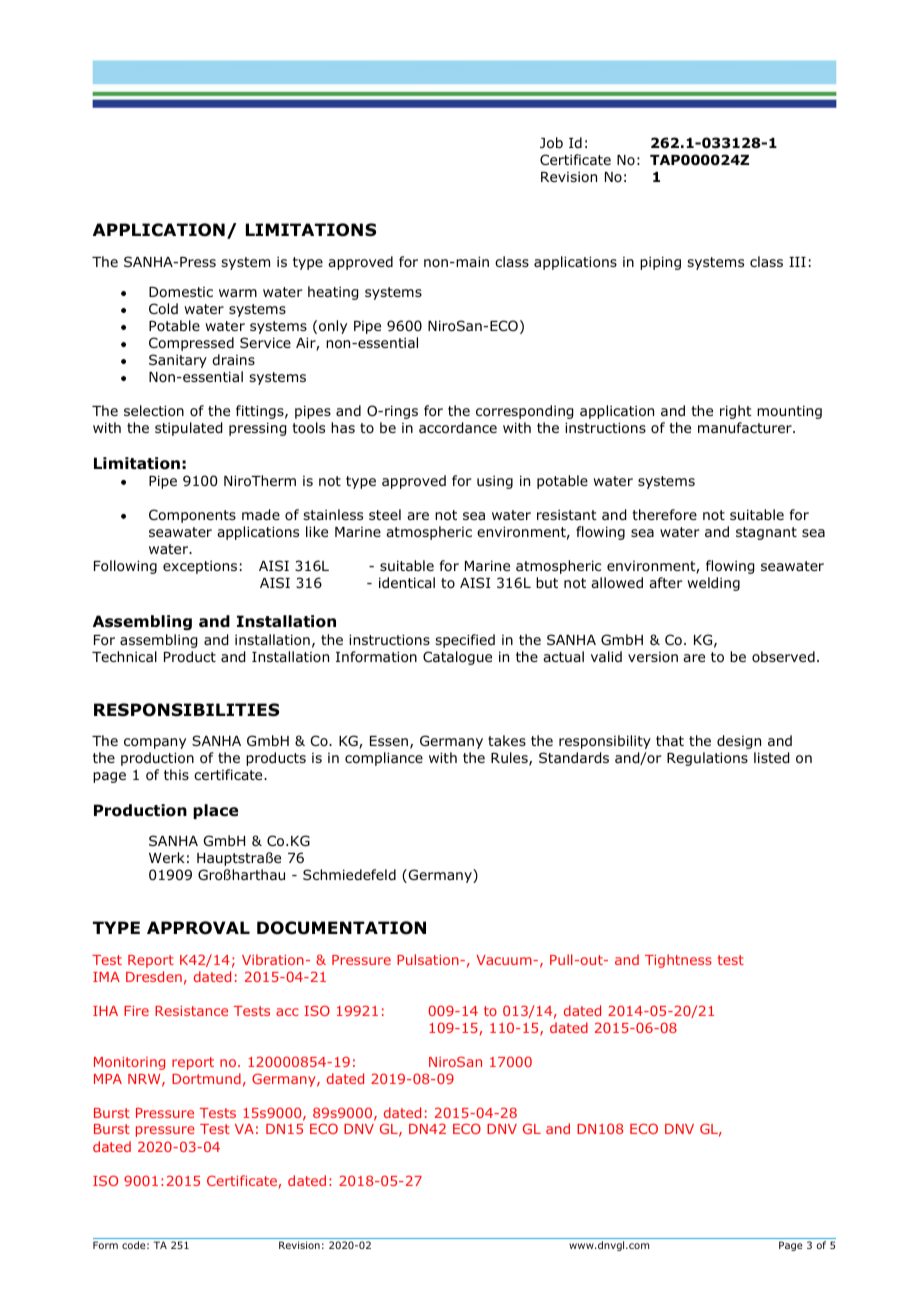 This image has height=1308, width=924. I want to click on Tightness, so click(678, 961).
